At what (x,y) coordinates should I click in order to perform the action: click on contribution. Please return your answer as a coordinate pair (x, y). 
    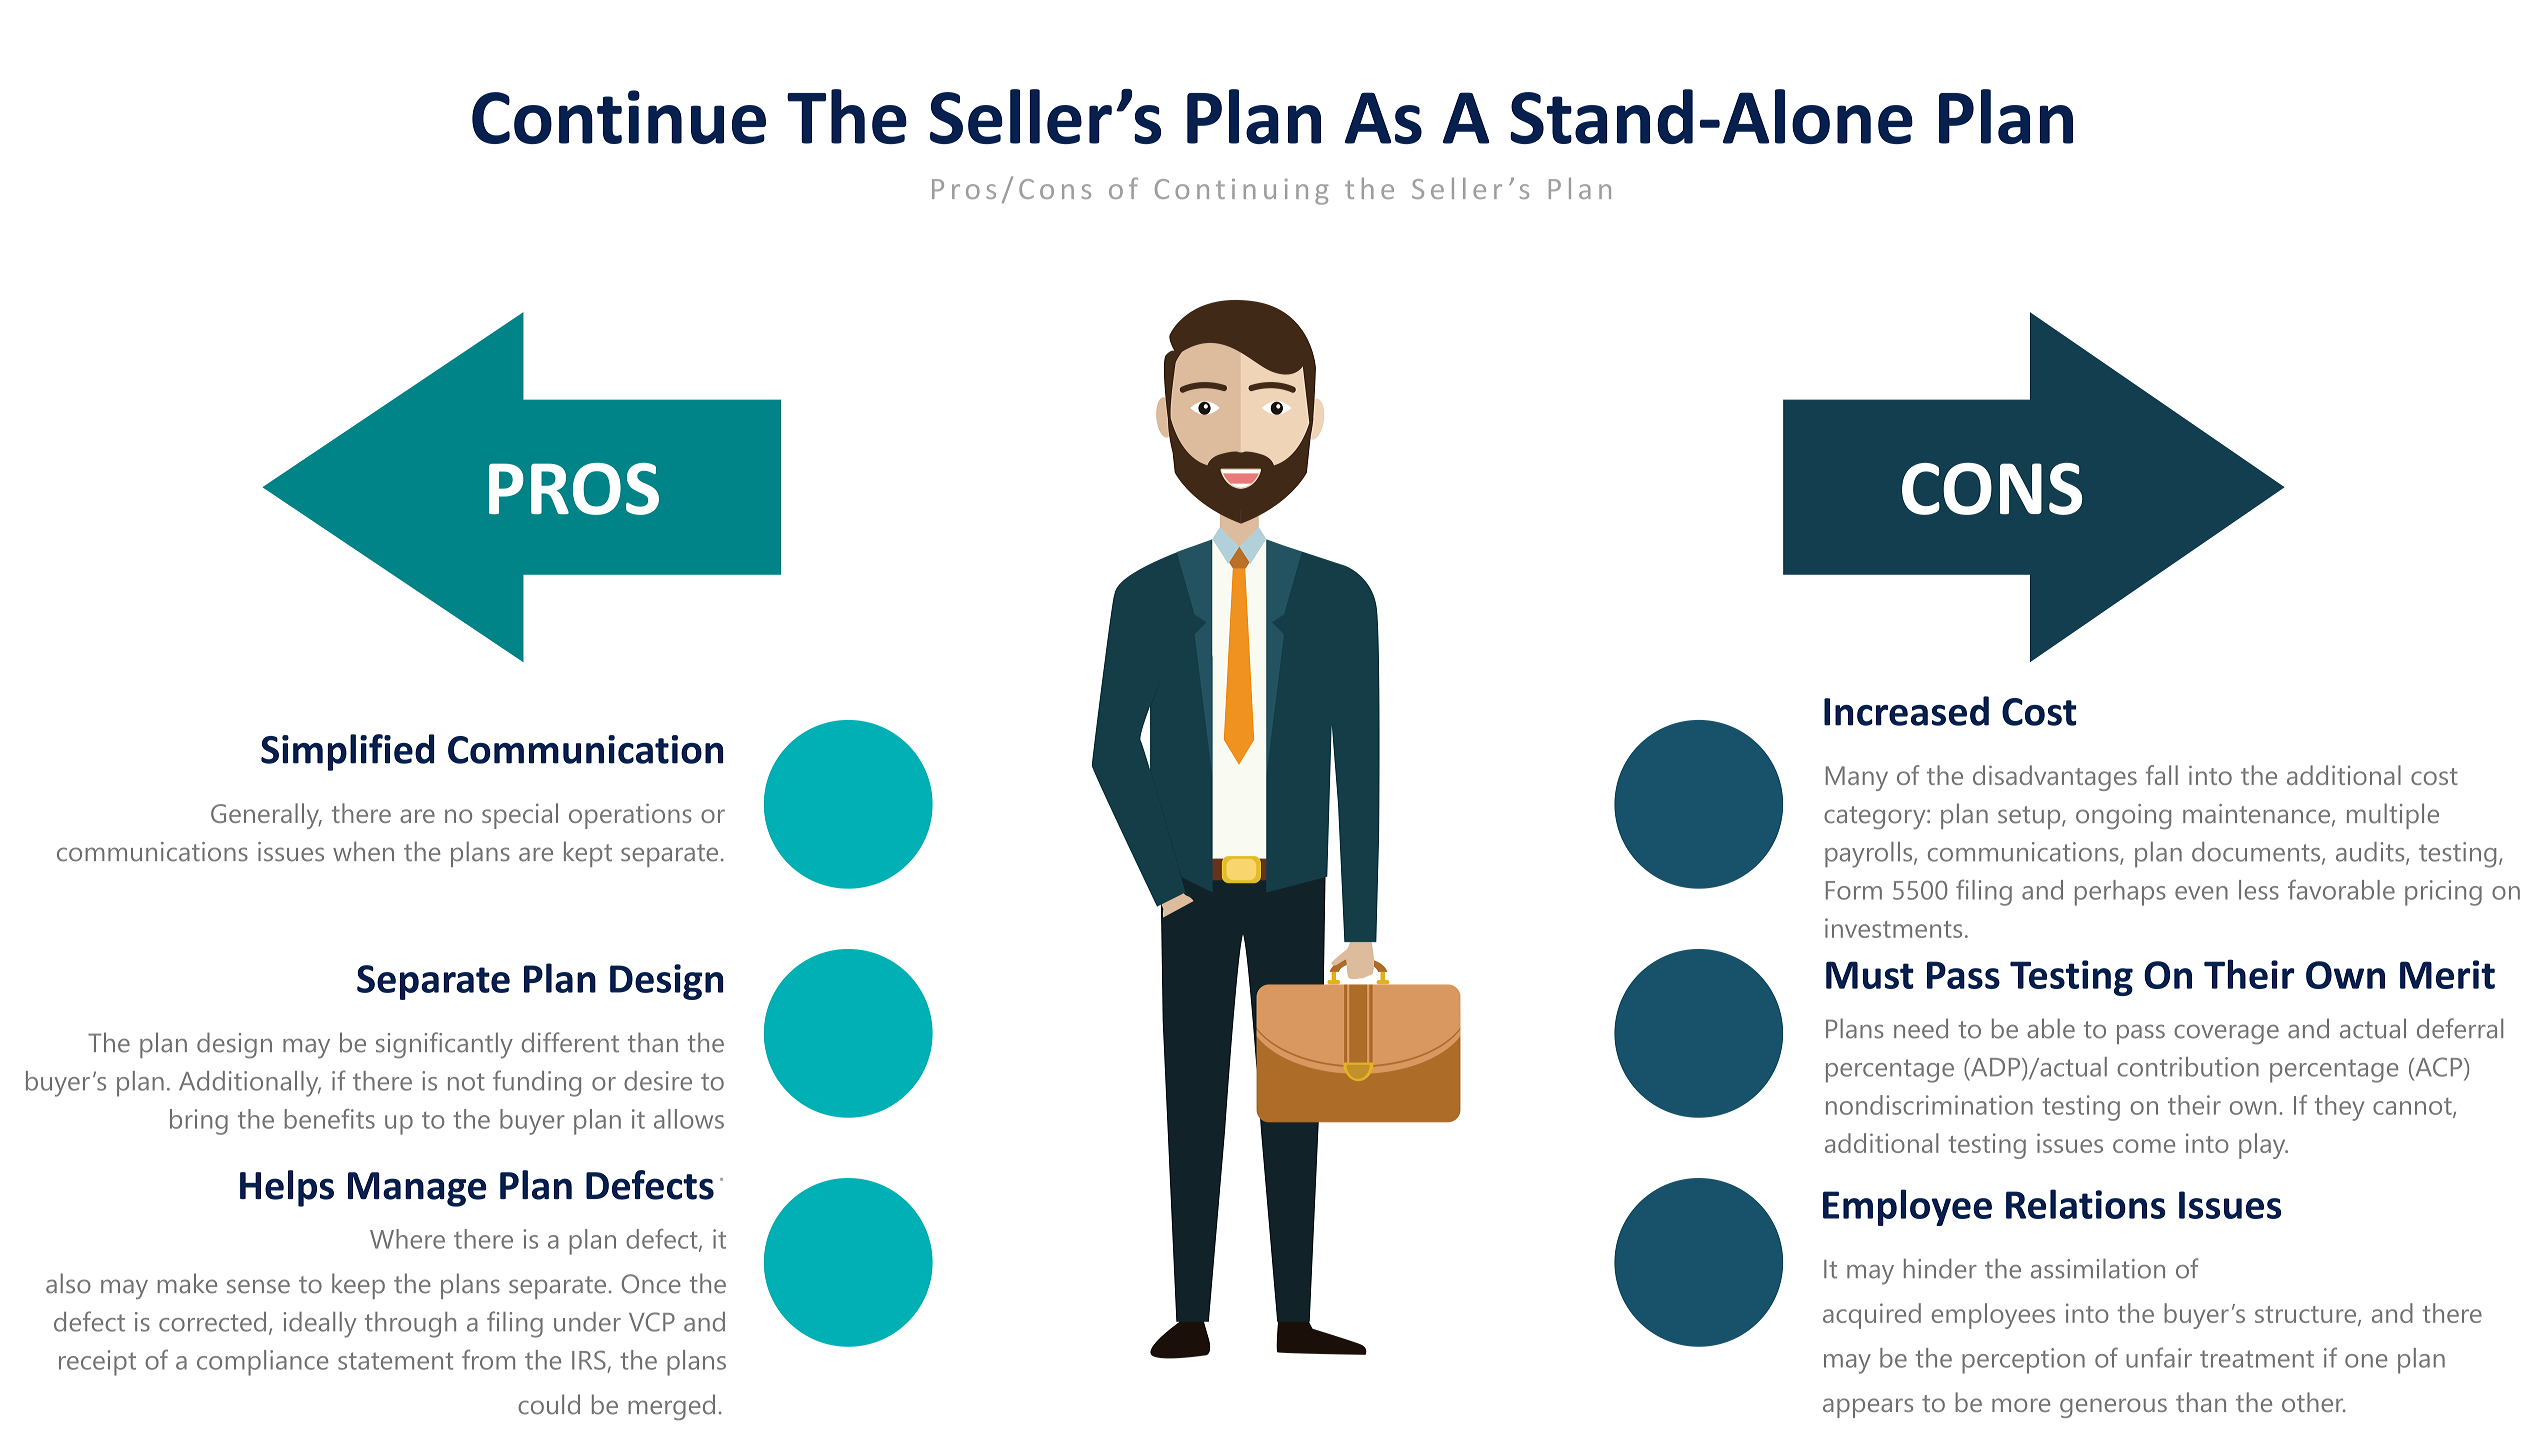
    Looking at the image, I should click on (2188, 1067).
